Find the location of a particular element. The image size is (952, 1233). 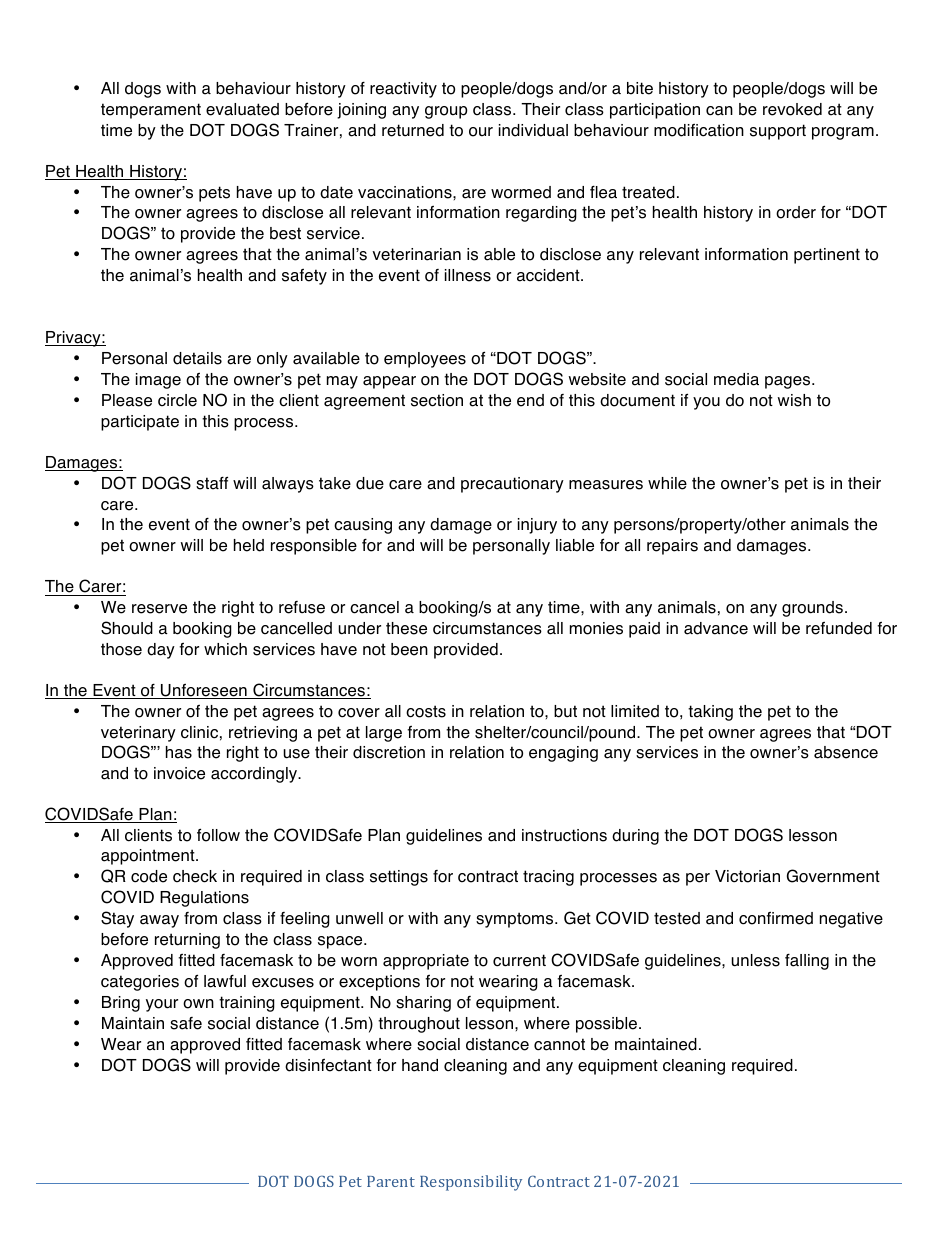

advance is located at coordinates (716, 628).
